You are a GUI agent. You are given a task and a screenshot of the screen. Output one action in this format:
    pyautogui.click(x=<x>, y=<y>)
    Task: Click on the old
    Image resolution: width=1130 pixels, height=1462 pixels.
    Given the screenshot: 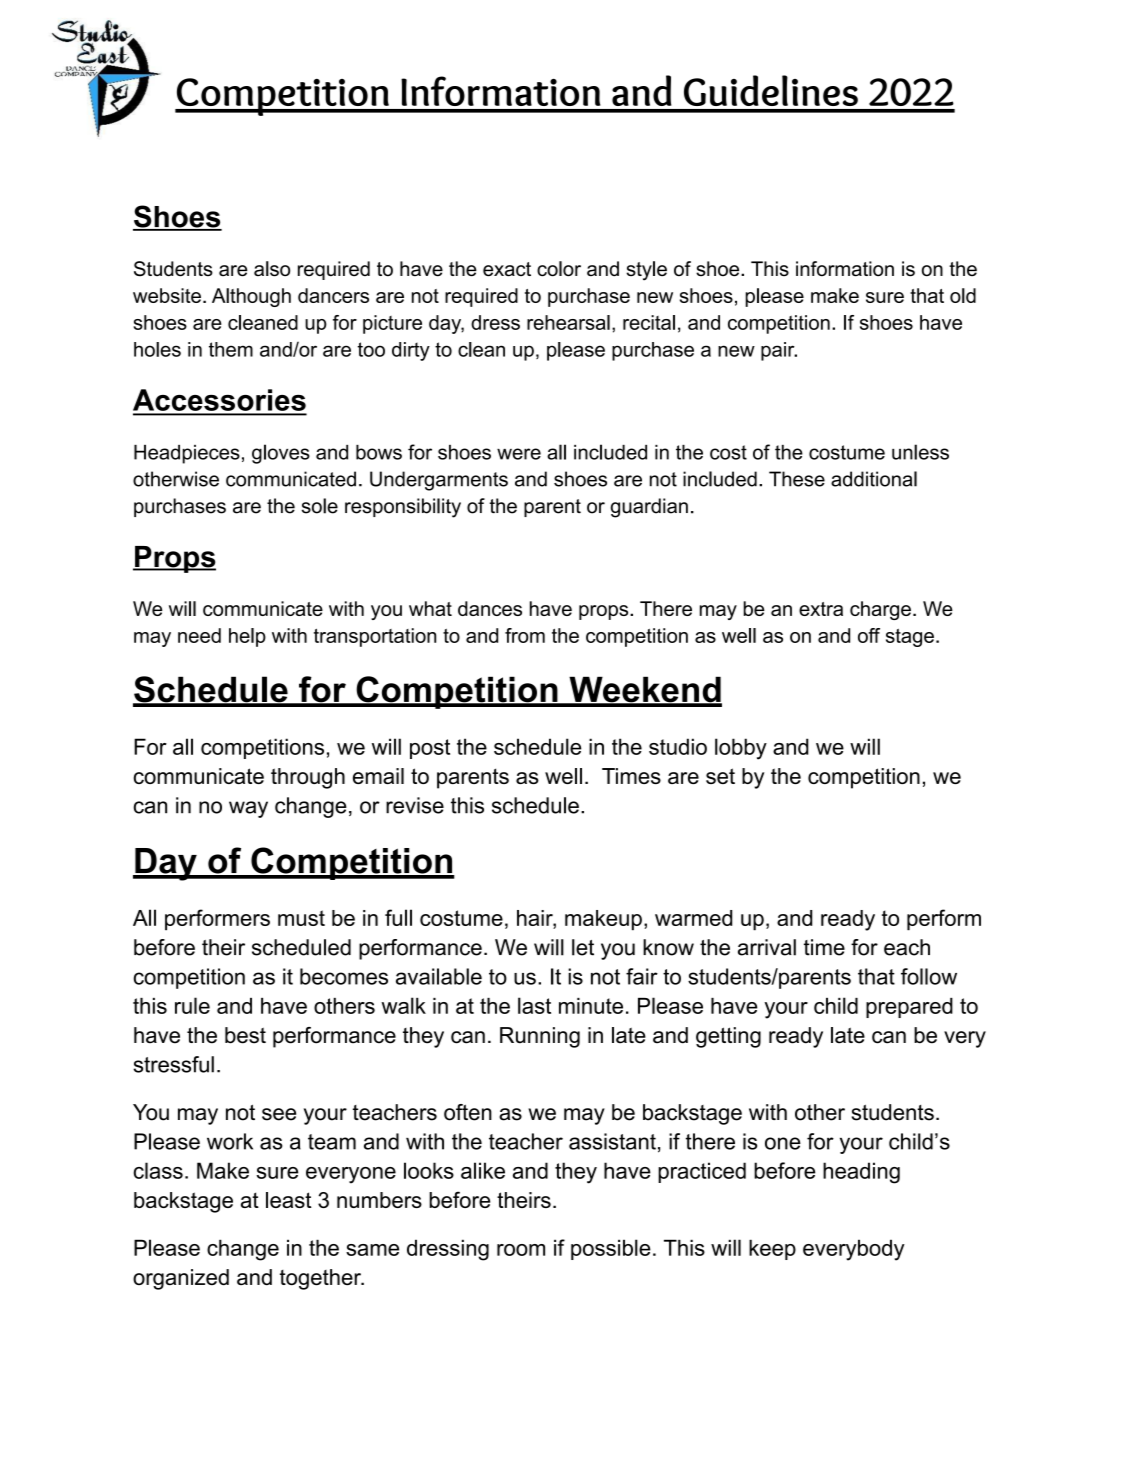 What is the action you would take?
    pyautogui.click(x=963, y=295)
